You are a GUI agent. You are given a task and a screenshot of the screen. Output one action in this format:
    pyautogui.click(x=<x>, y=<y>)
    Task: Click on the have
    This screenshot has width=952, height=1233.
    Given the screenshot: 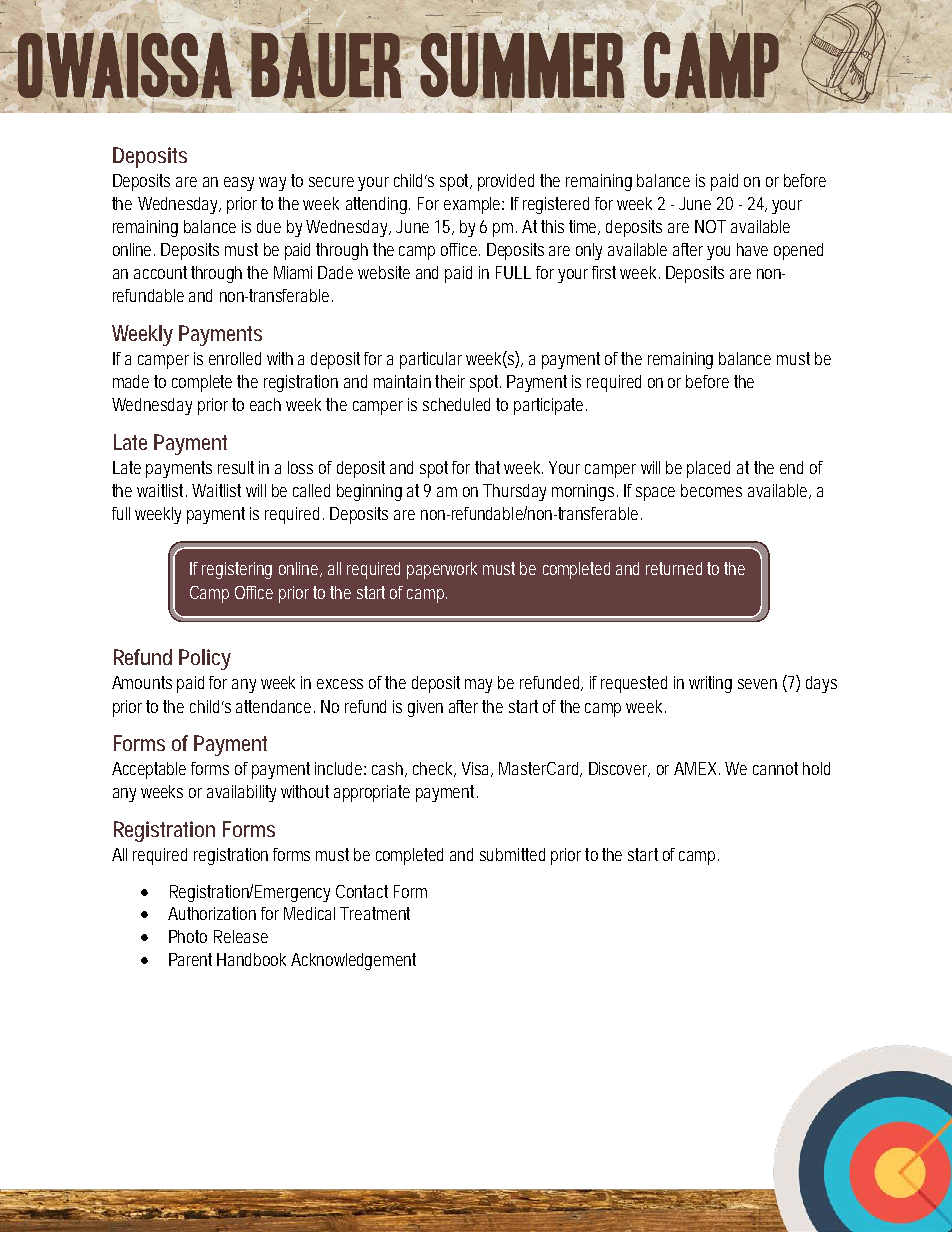 What is the action you would take?
    pyautogui.click(x=752, y=249)
